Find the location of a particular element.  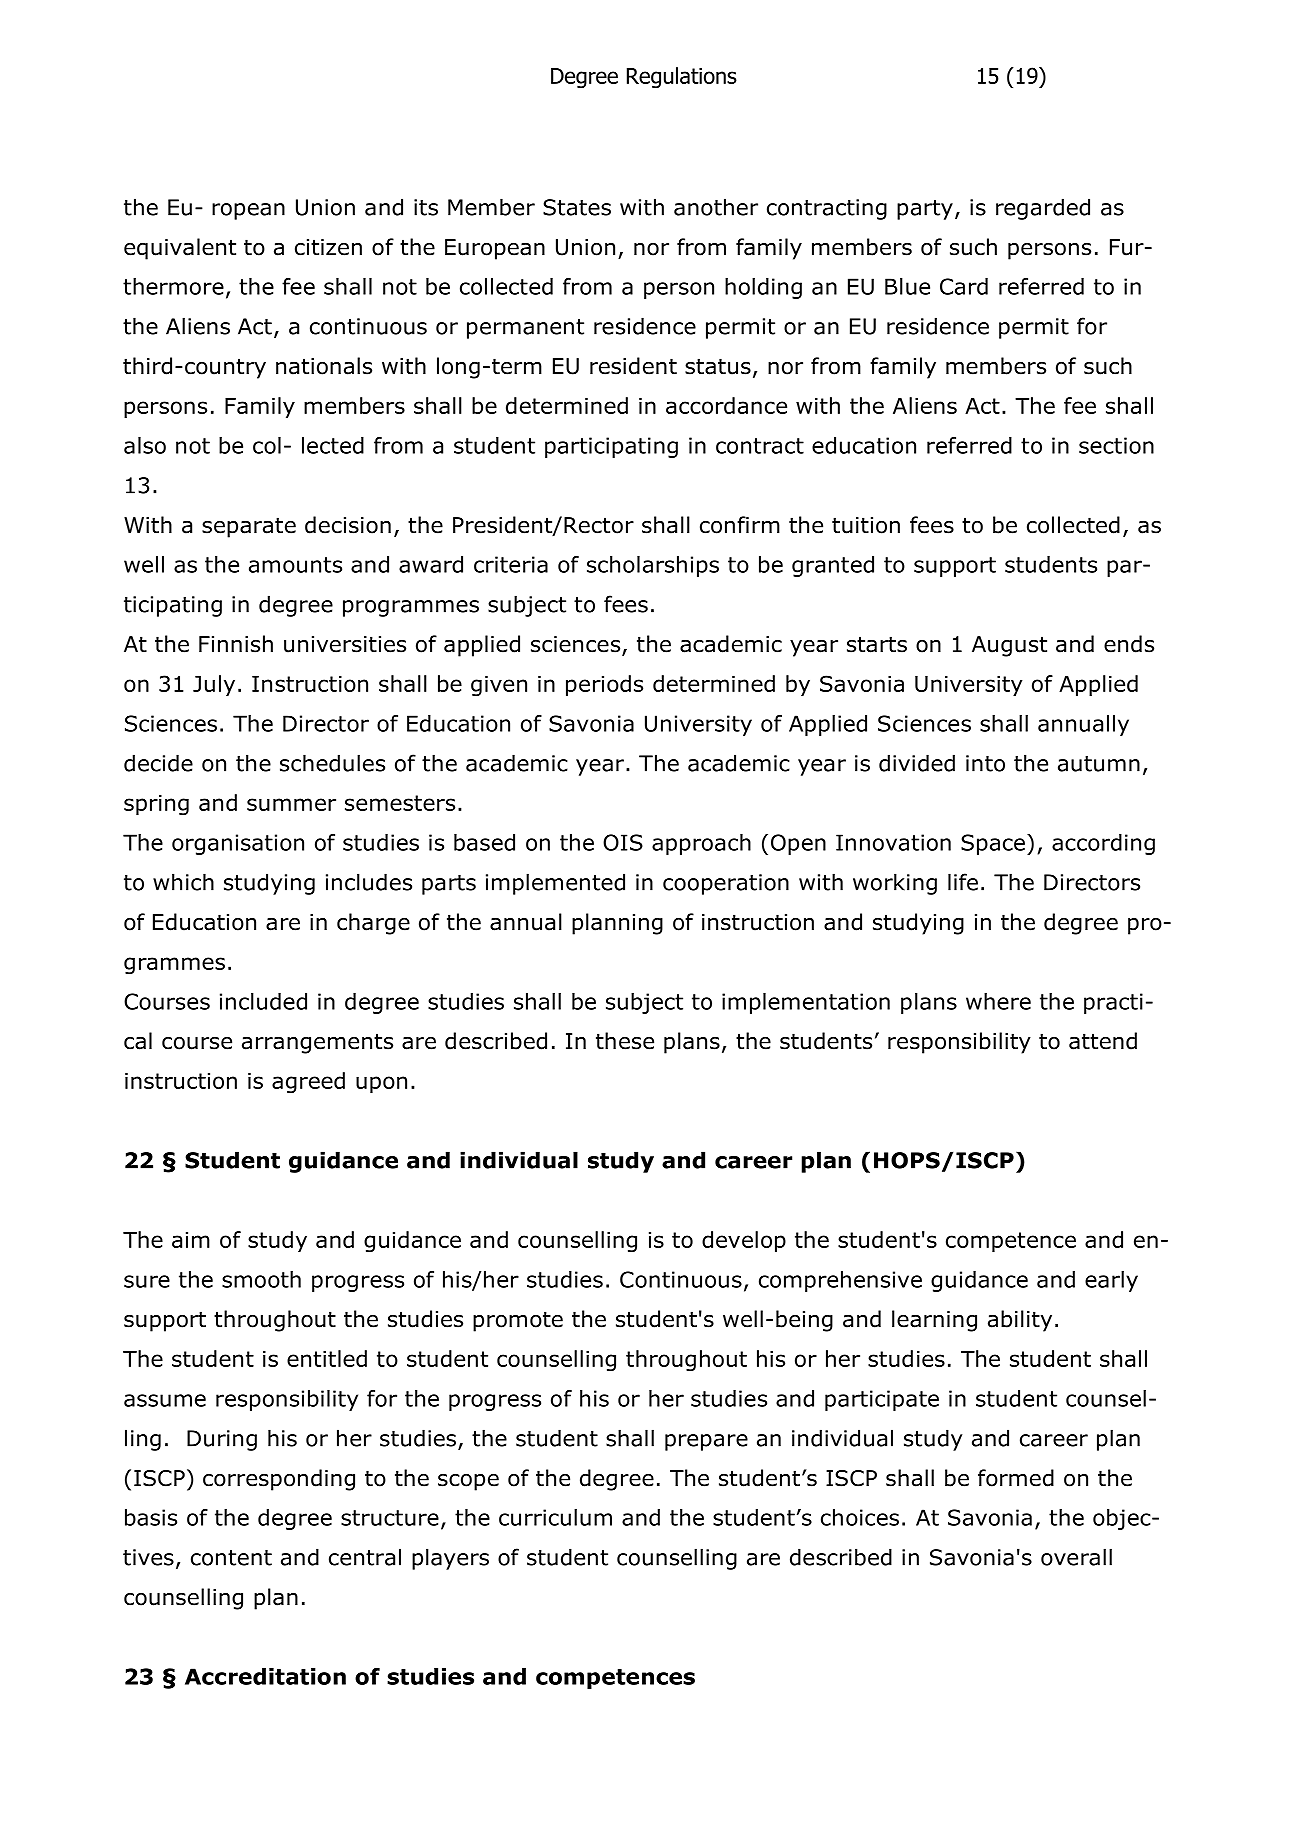

citizen is located at coordinates (328, 247).
